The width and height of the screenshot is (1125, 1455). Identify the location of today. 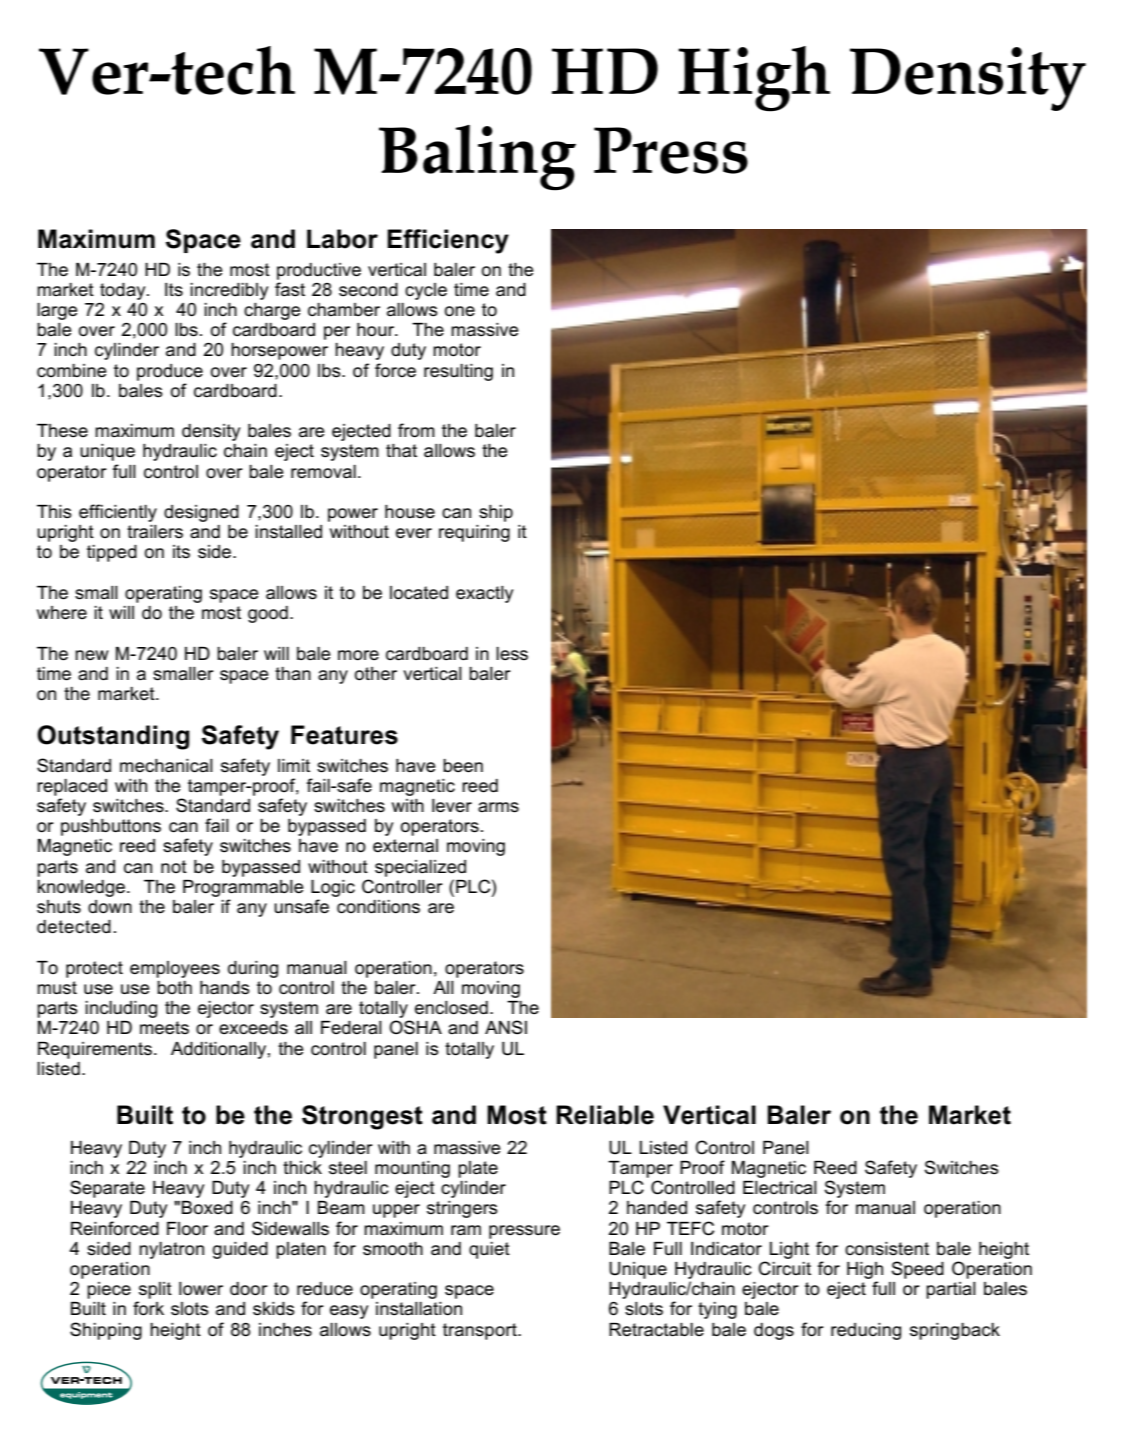
(124, 291).
